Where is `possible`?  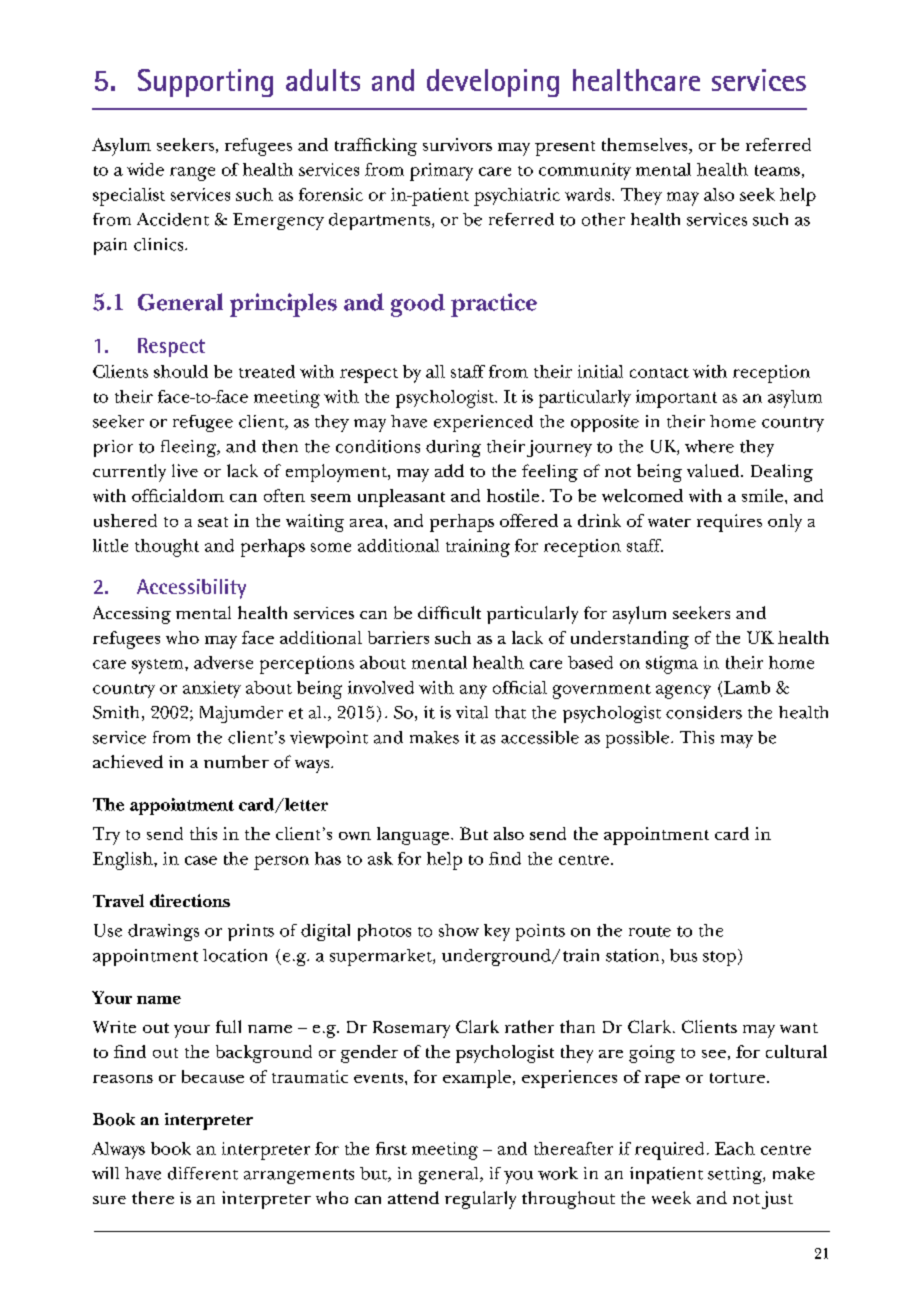
possible is located at coordinates (637, 739).
